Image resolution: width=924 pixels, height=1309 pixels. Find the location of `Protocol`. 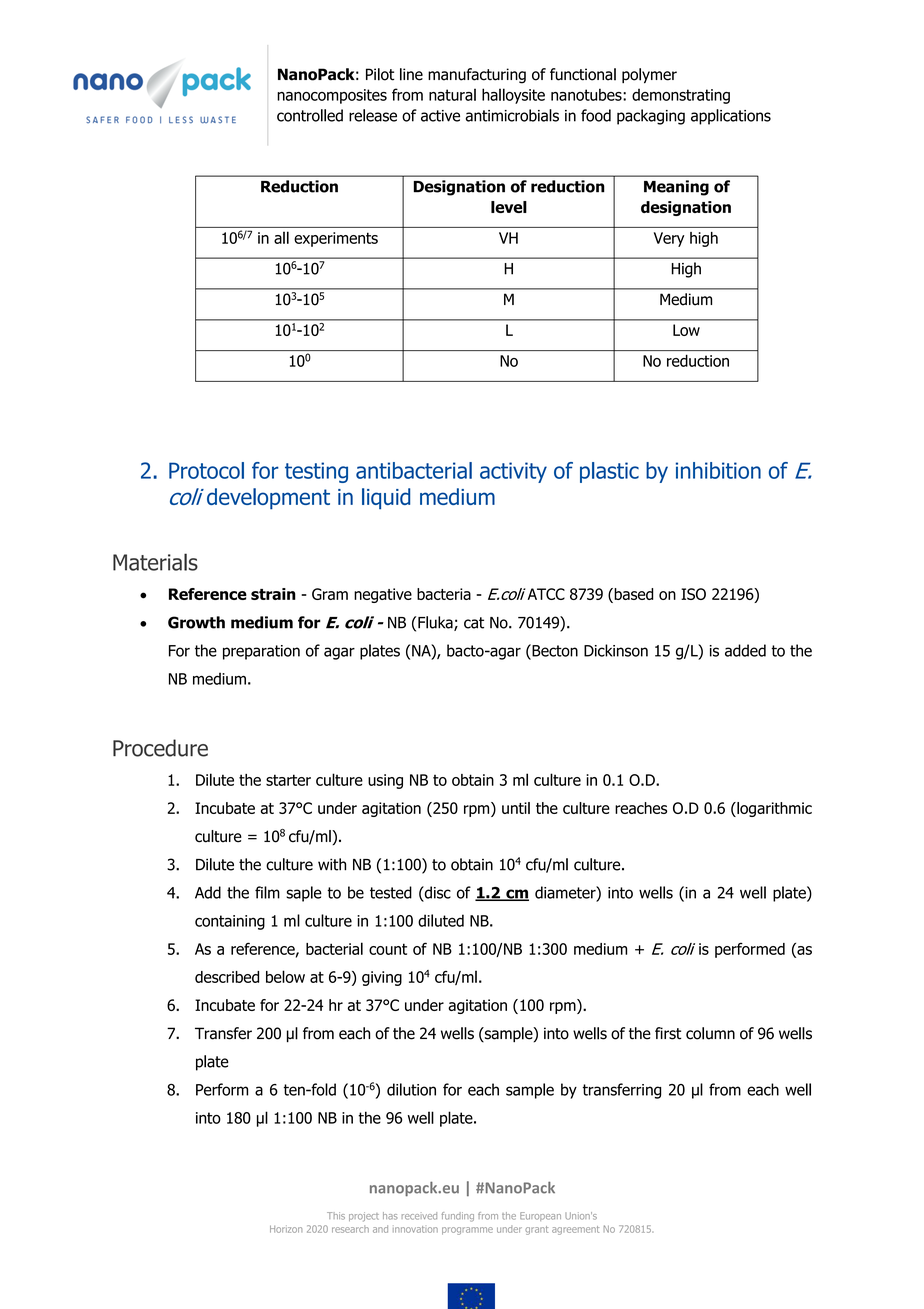

Protocol is located at coordinates (206, 470).
